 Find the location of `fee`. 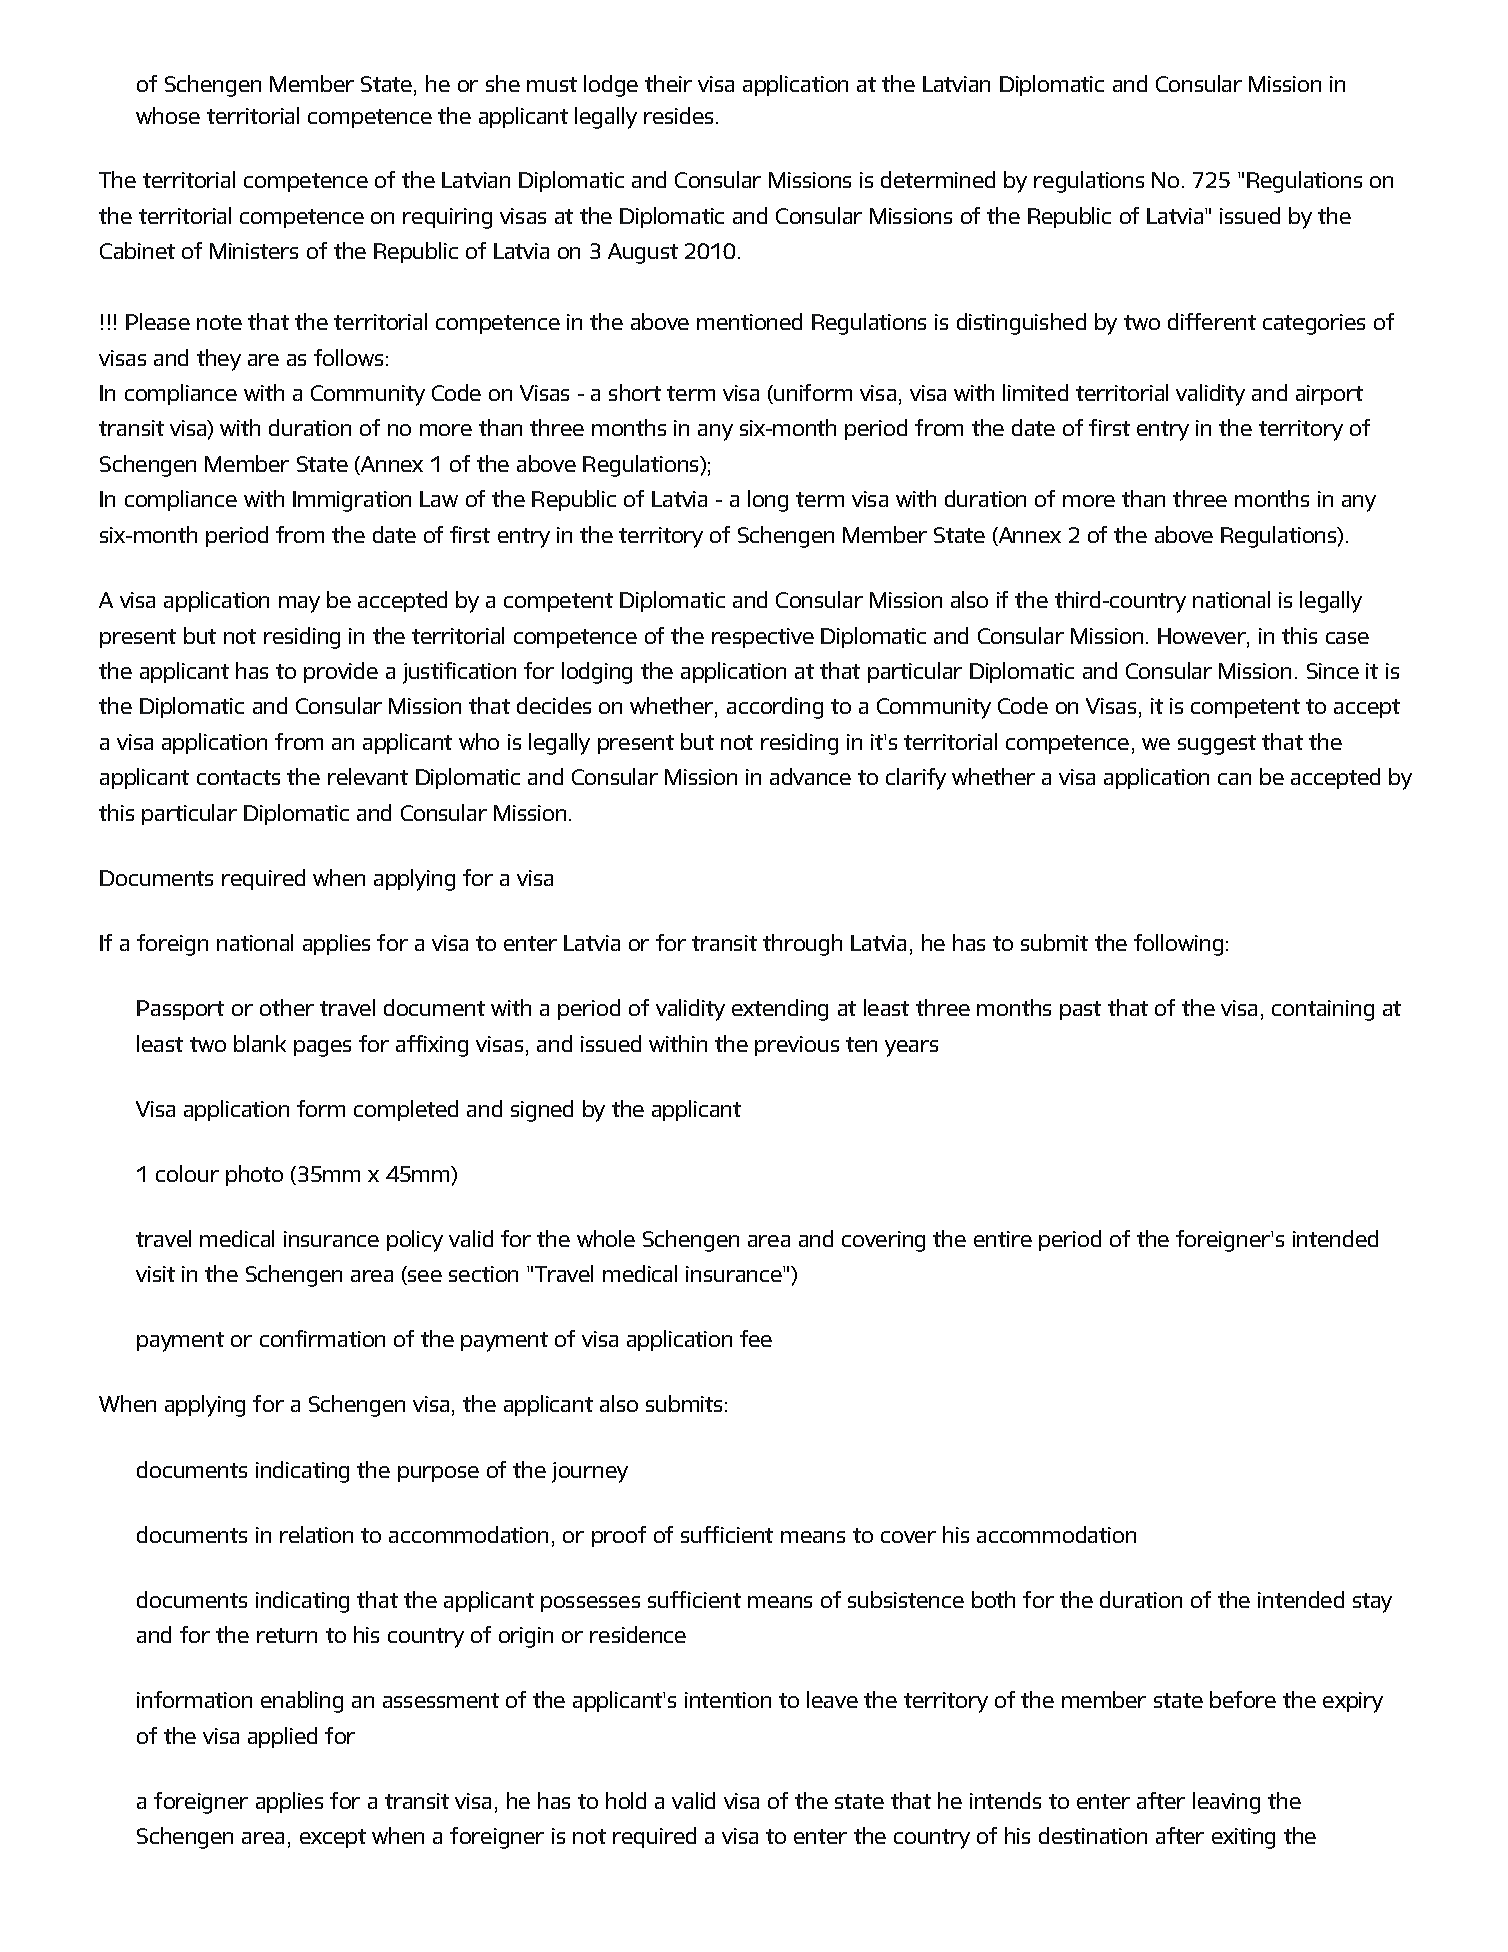

fee is located at coordinates (756, 1338).
